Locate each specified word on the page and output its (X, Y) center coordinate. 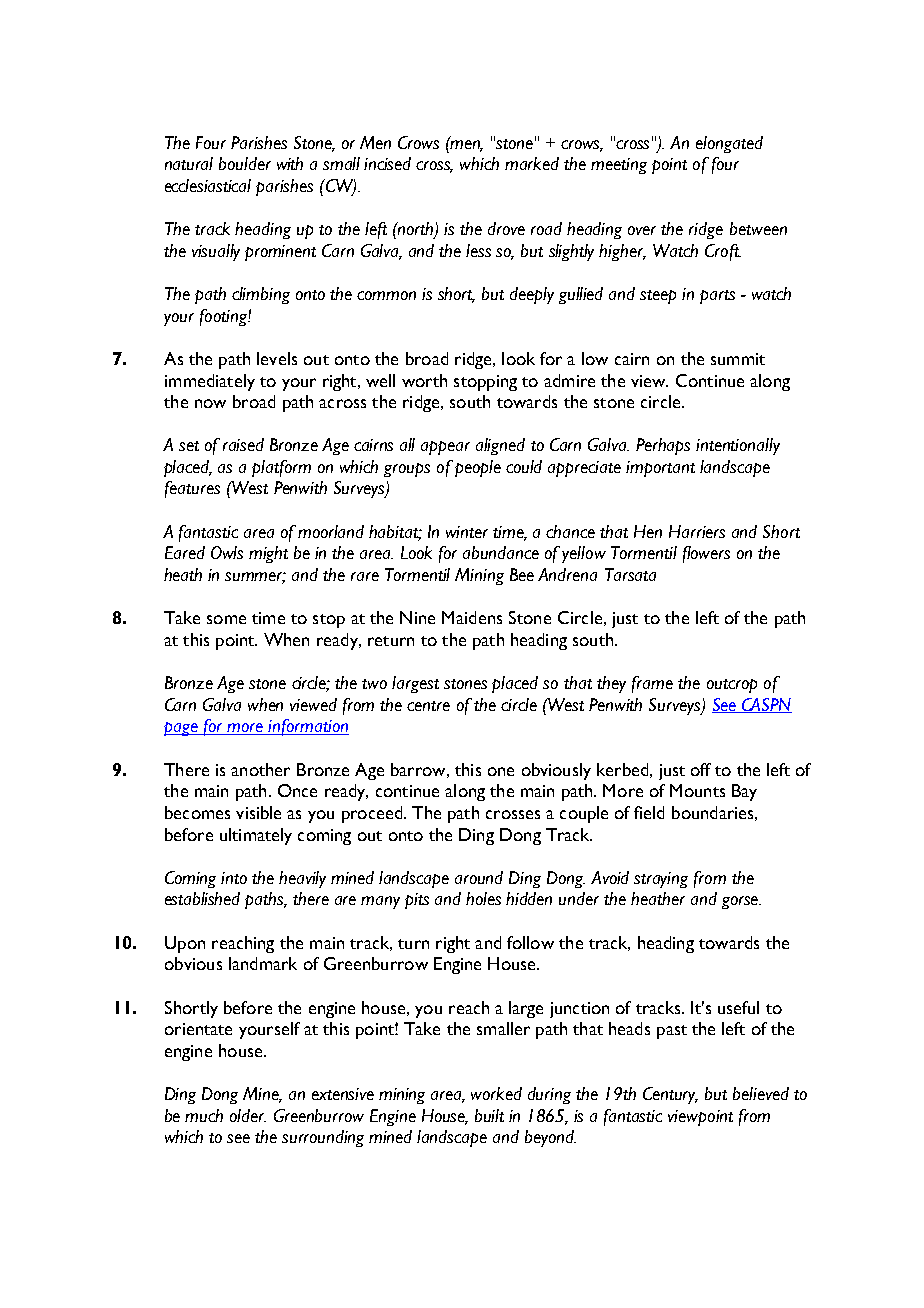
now (210, 403)
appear (445, 448)
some (226, 619)
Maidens (472, 617)
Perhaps (663, 446)
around (479, 877)
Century (670, 1095)
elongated (729, 144)
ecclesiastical (208, 185)
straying (661, 880)
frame (652, 684)
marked (532, 163)
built (489, 1115)
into (234, 878)
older (248, 1115)
